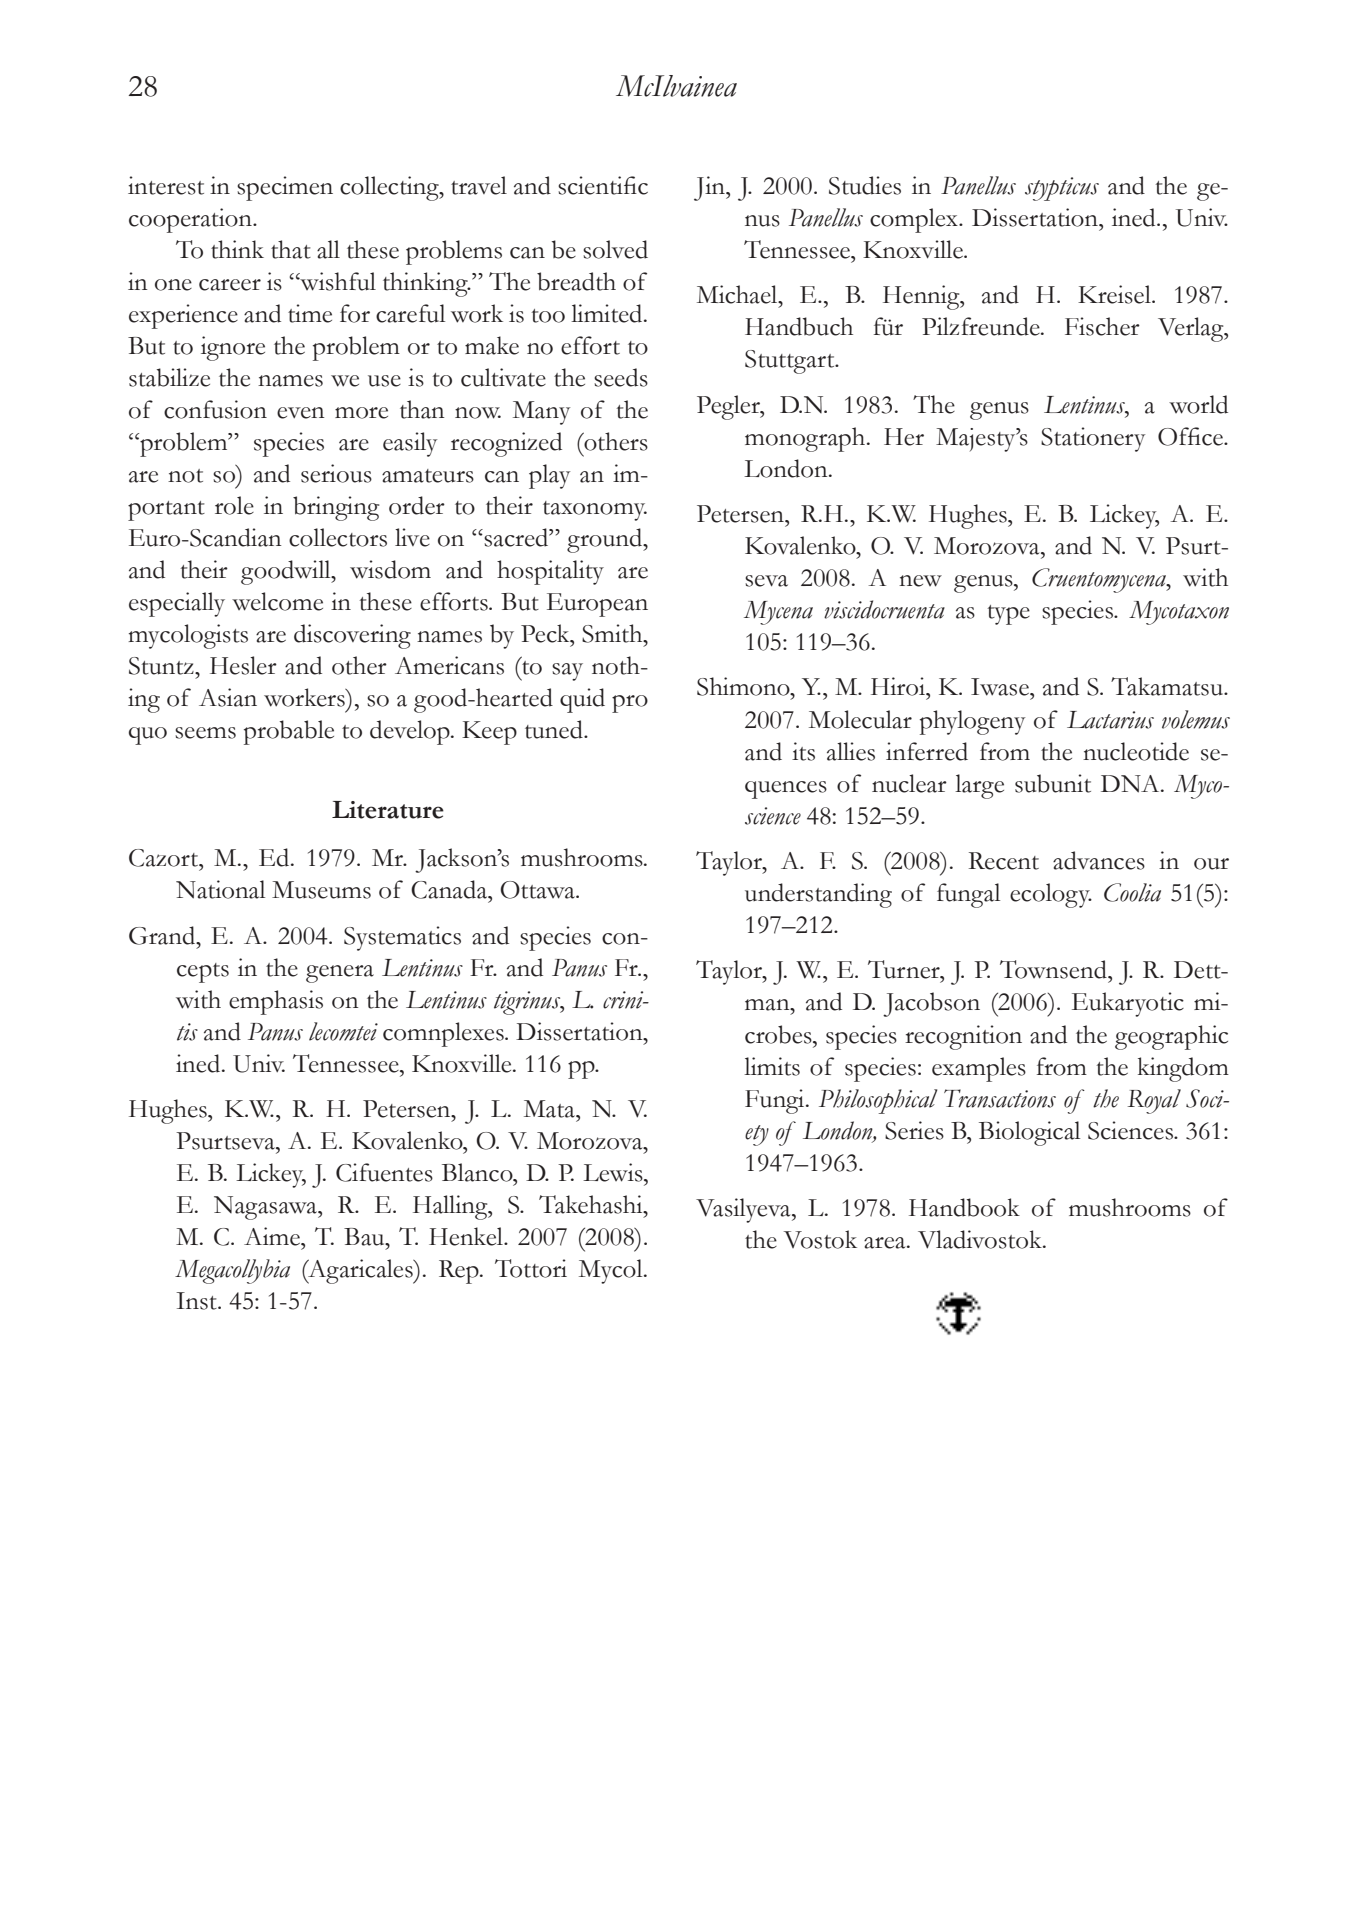 This image has height=1922, width=1345. What do you see at coordinates (1093, 439) in the image?
I see `Stationery` at bounding box center [1093, 439].
